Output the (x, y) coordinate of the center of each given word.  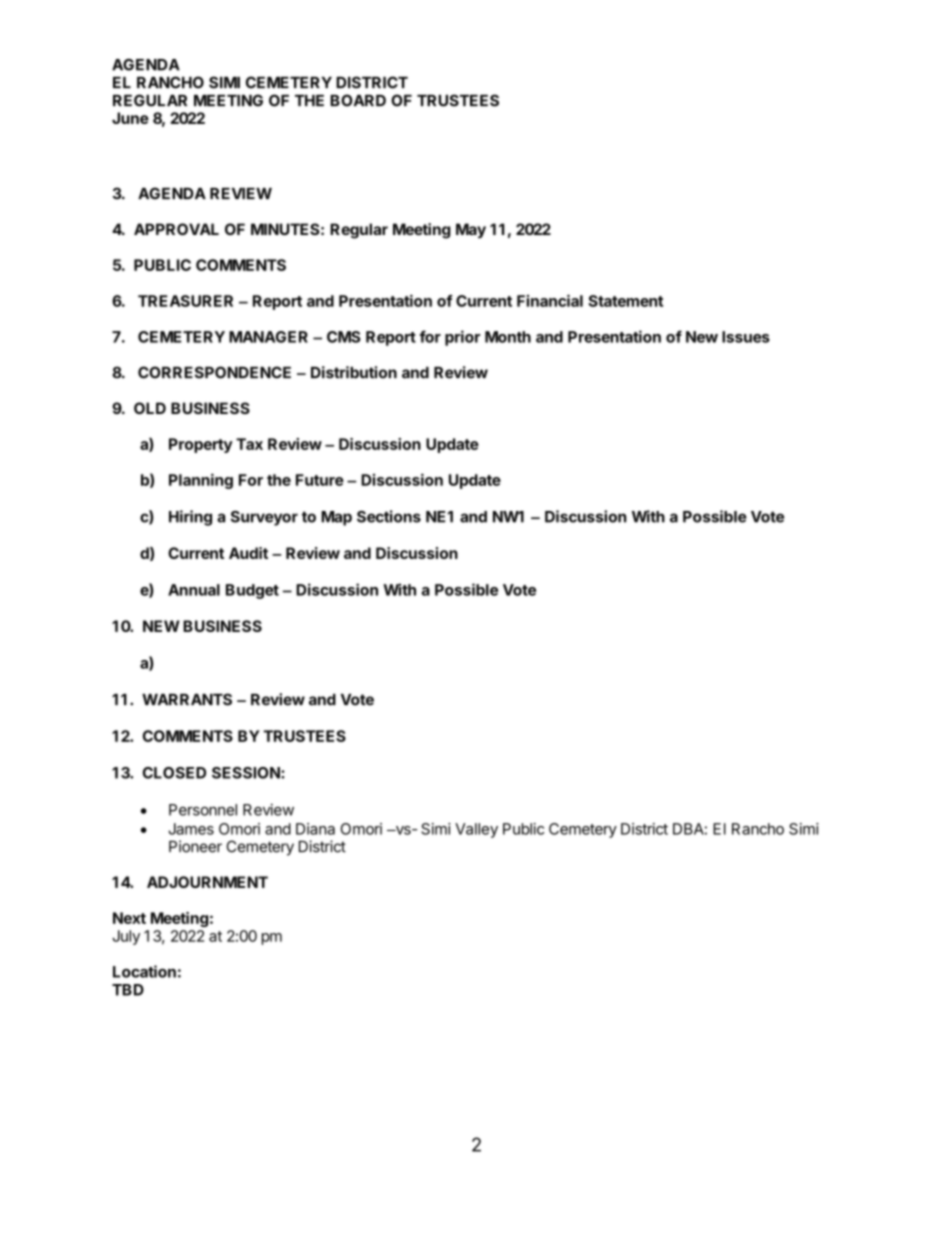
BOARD (358, 100)
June (130, 118)
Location (144, 971)
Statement (625, 301)
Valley (476, 830)
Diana (315, 829)
